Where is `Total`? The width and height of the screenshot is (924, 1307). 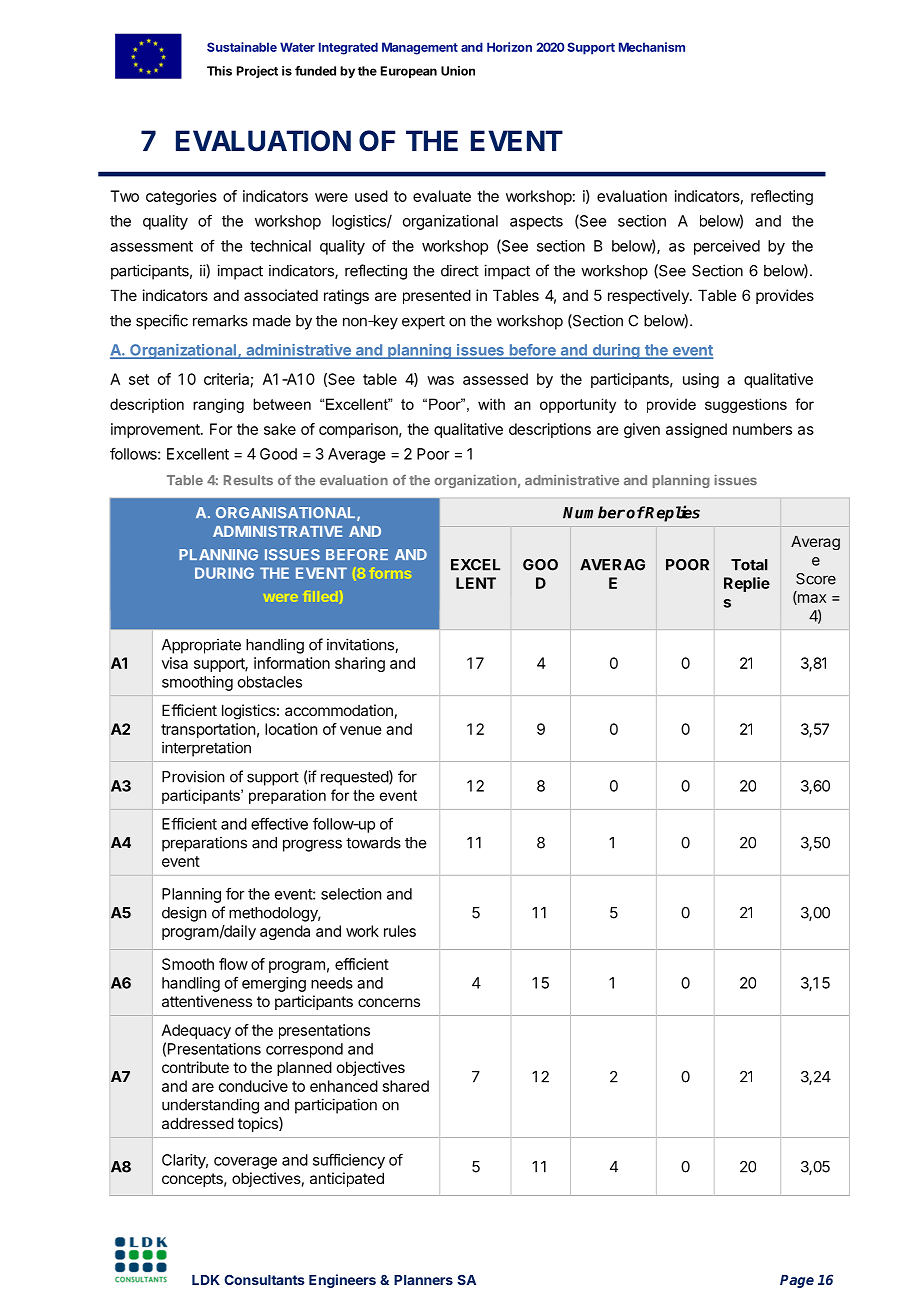
Total is located at coordinates (749, 565).
